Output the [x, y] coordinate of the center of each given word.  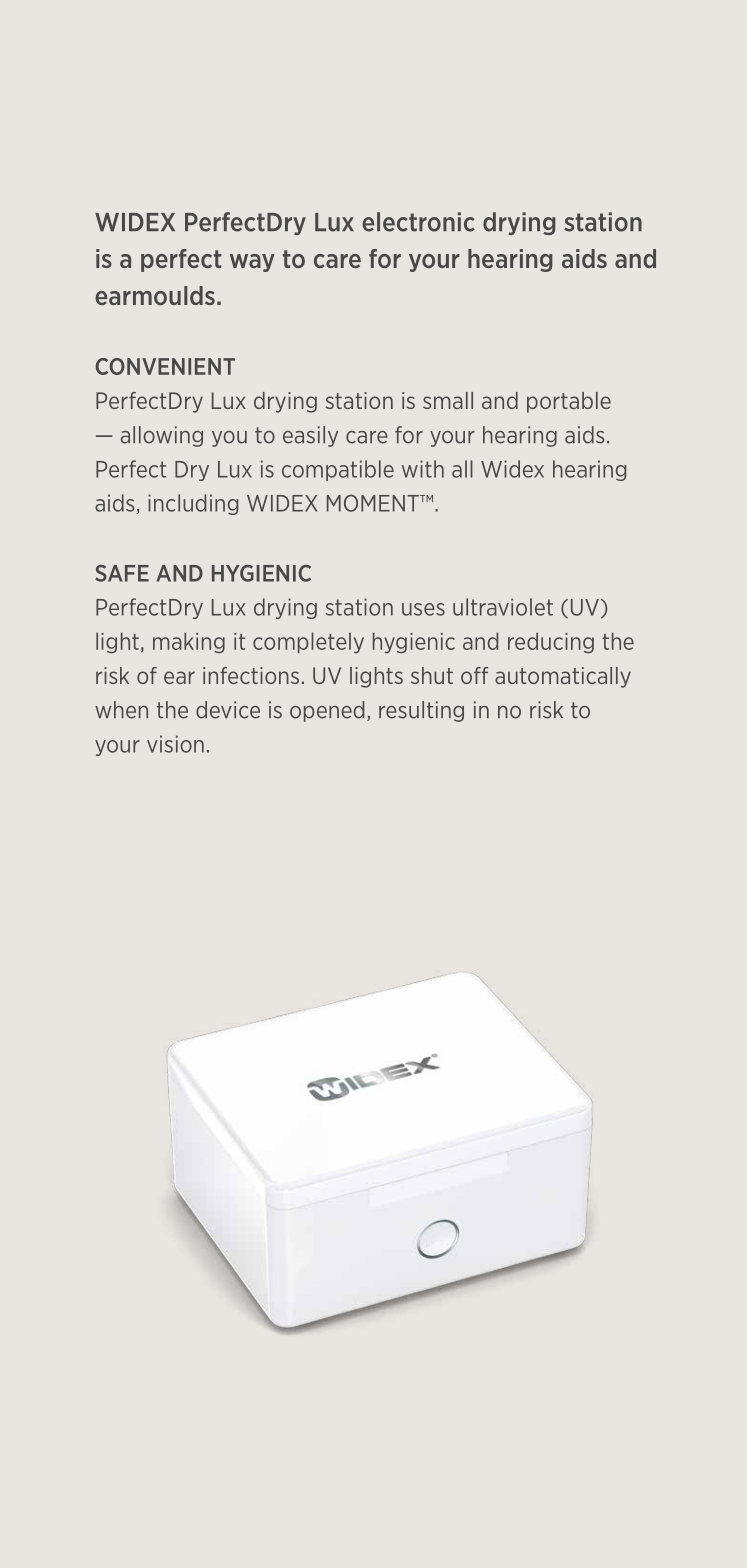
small [448, 400]
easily [310, 436]
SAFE [122, 573]
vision [175, 744]
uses [423, 609]
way [252, 263]
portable [569, 402]
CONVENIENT [165, 366]
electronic [418, 222]
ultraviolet [503, 607]
